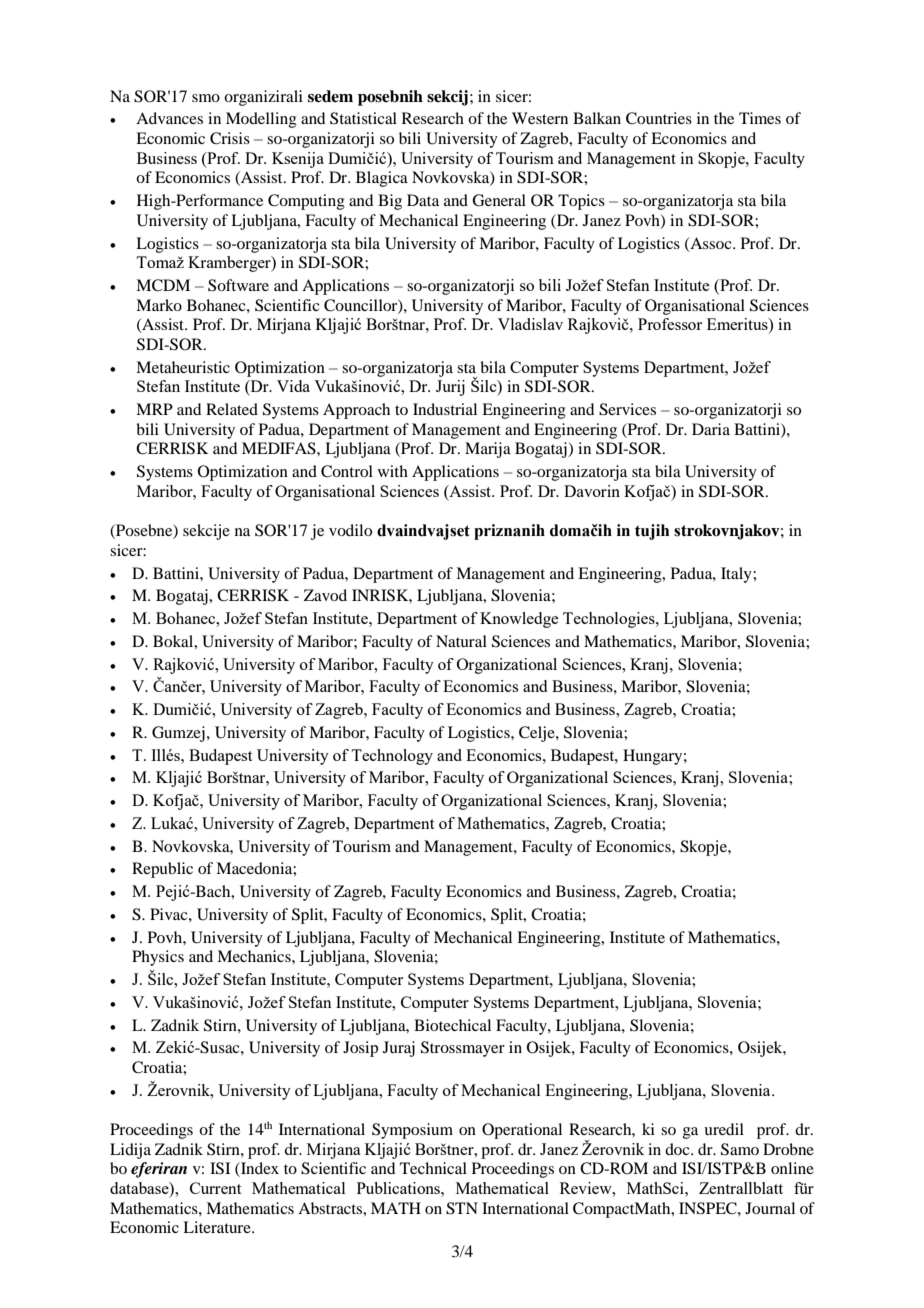 Image resolution: width=924 pixels, height=1308 pixels. Describe the element at coordinates (540, 118) in the image. I see `Western` at that location.
